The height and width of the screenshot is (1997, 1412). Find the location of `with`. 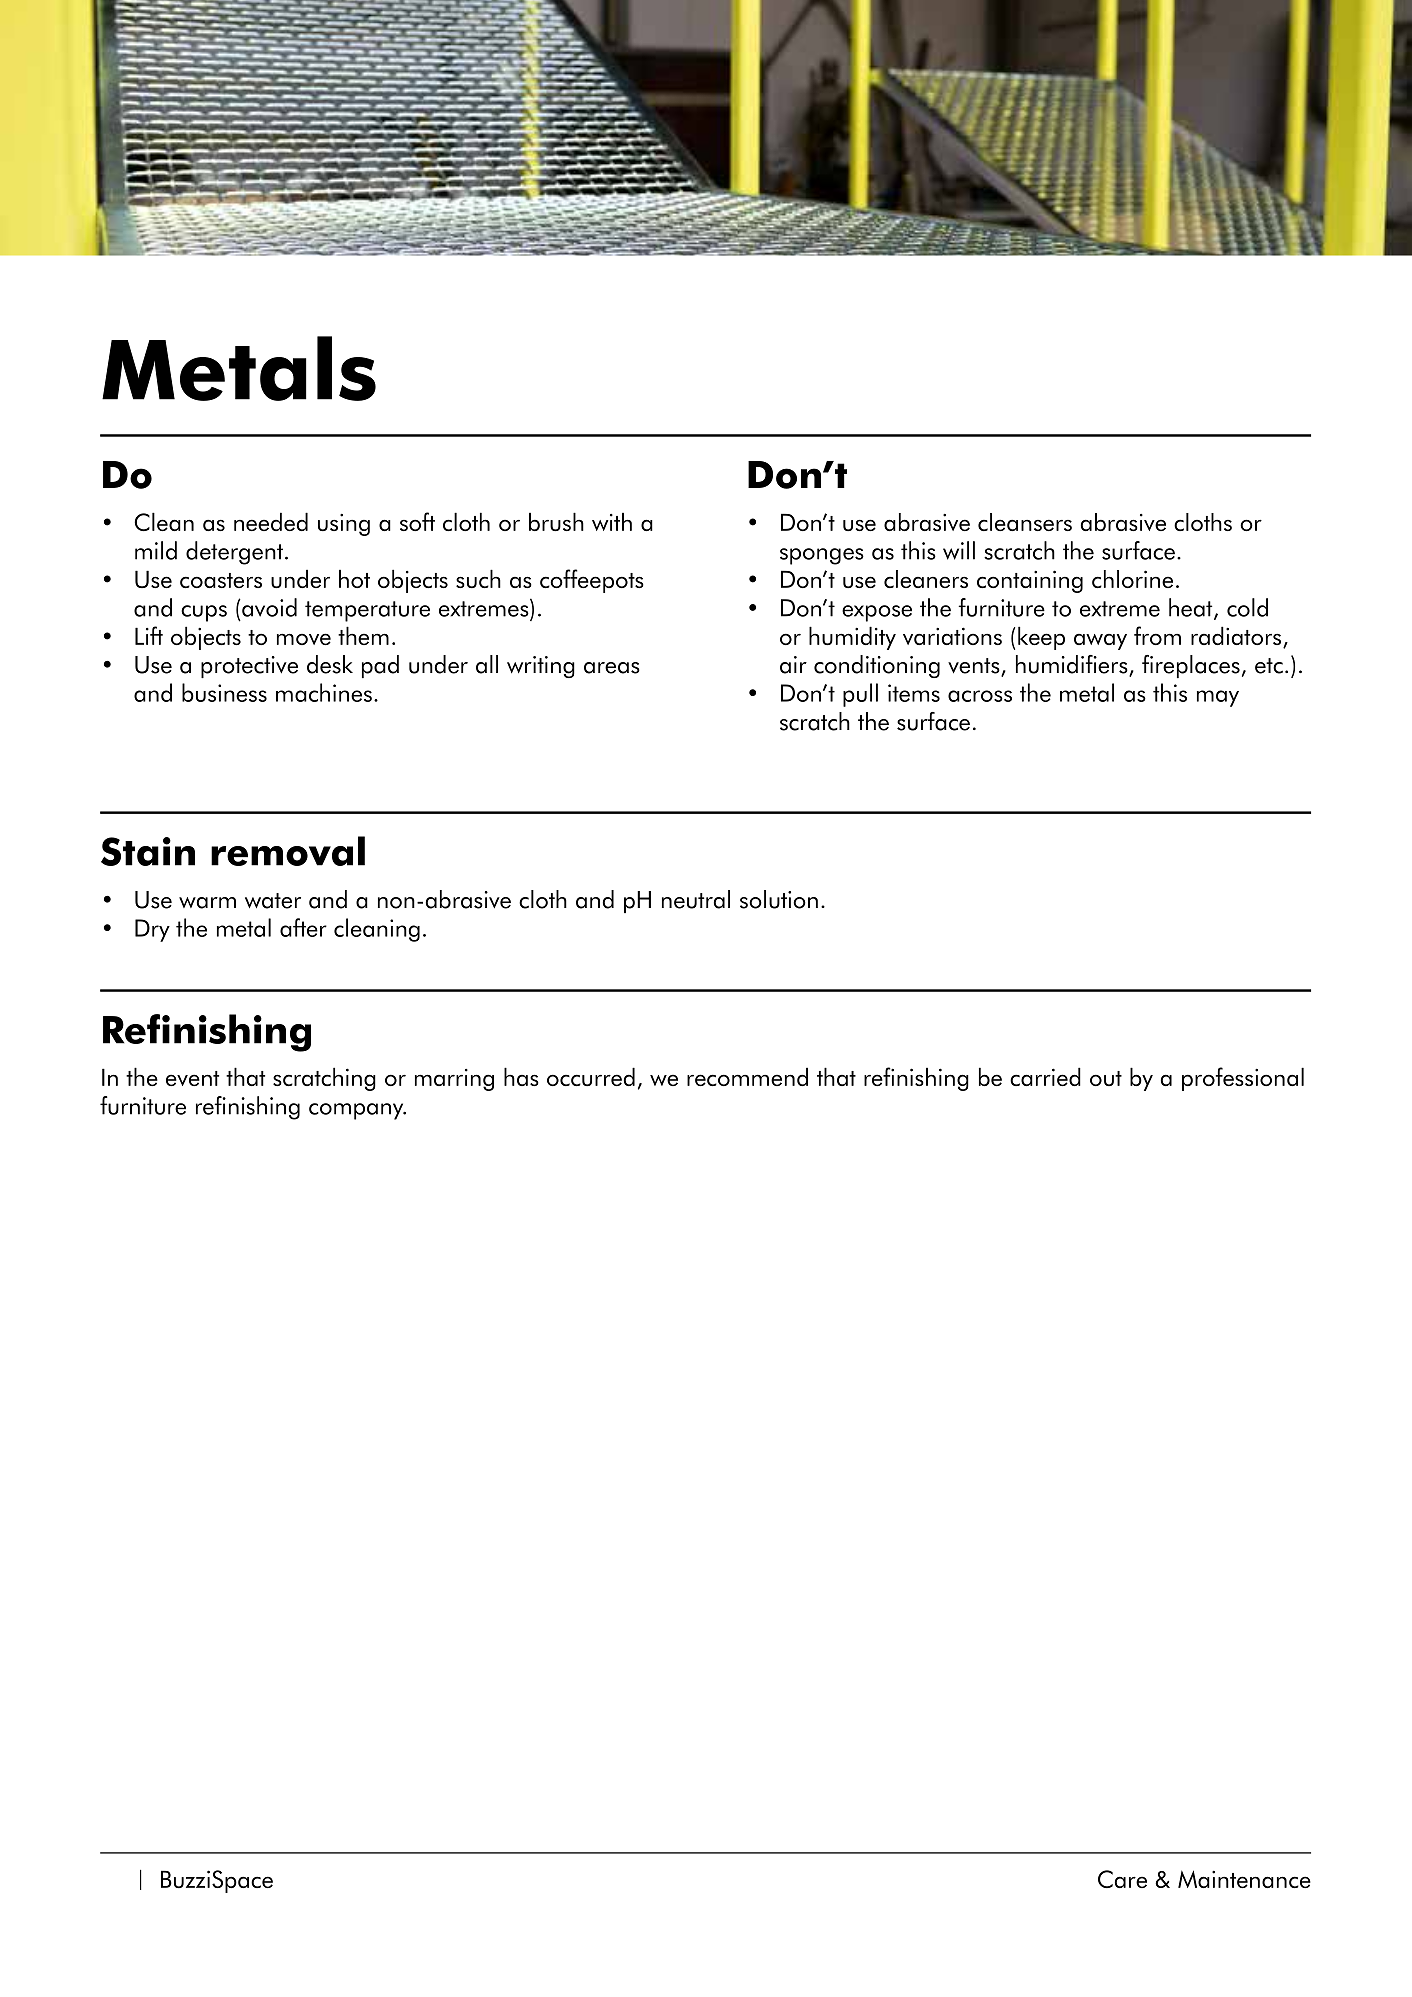

with is located at coordinates (612, 522).
